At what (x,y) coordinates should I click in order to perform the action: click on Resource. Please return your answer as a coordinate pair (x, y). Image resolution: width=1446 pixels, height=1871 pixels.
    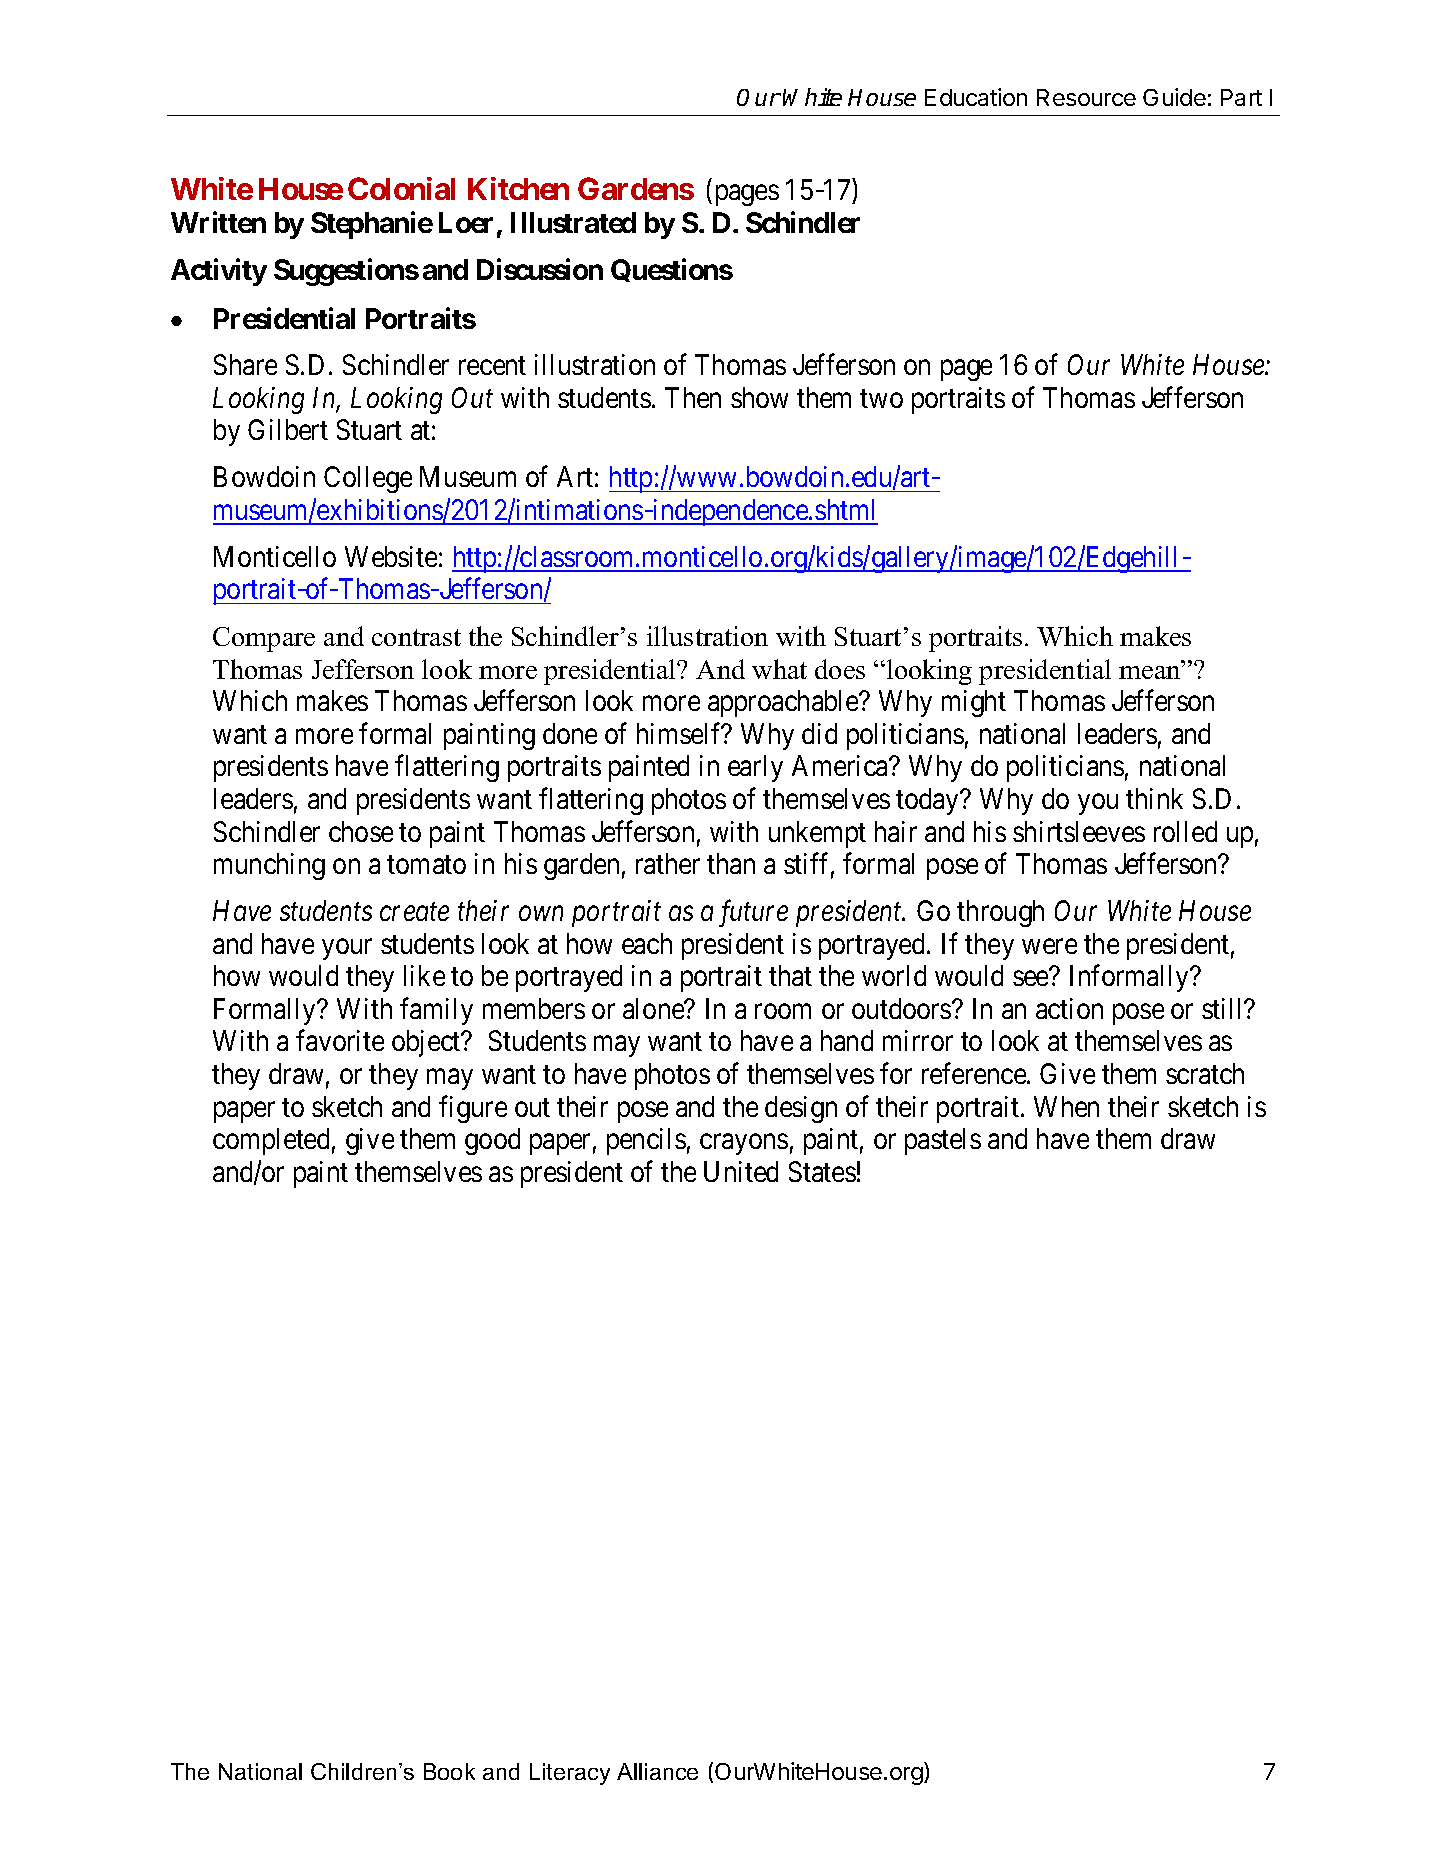
    Looking at the image, I should click on (1086, 97).
